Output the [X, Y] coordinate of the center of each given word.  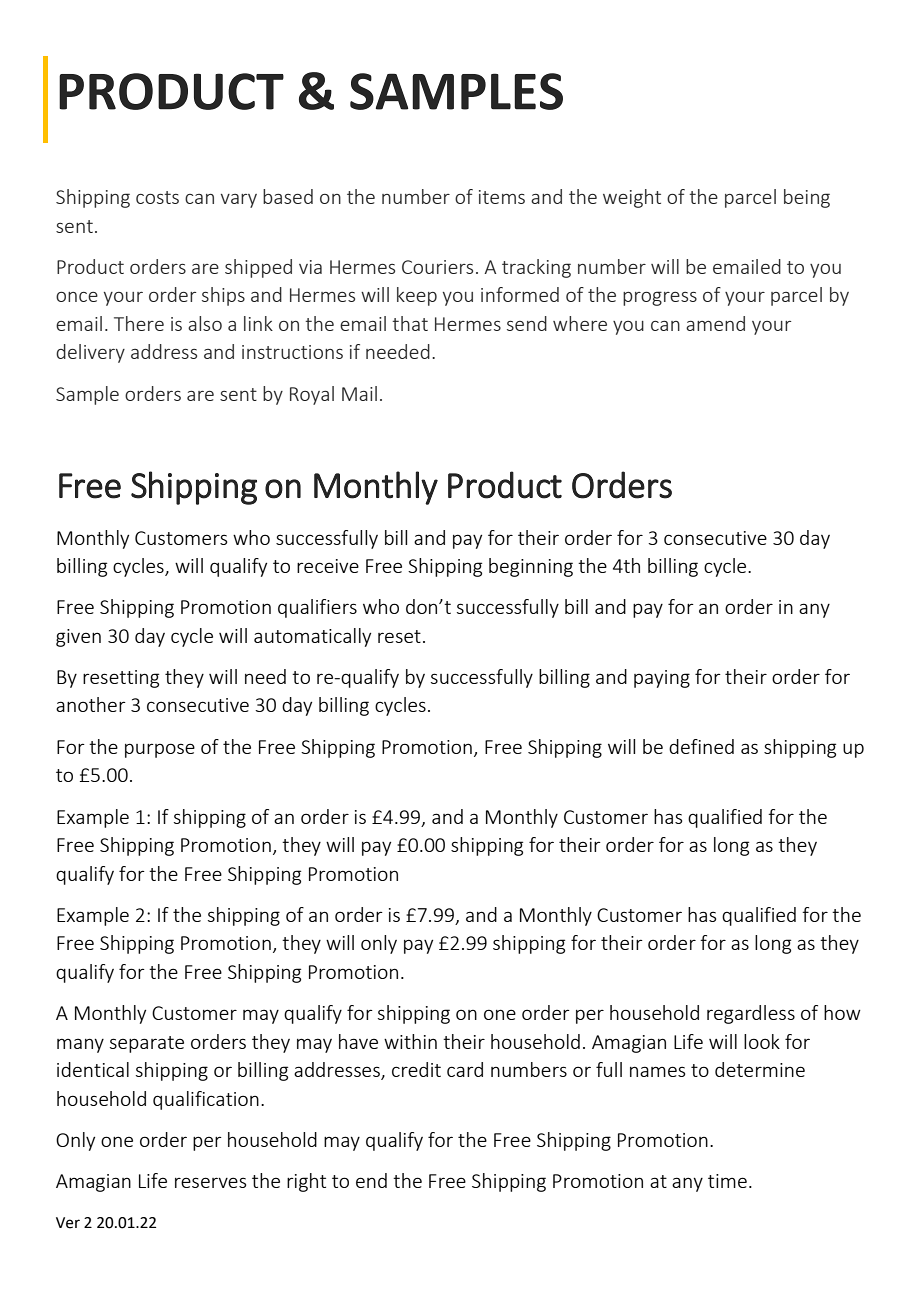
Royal [312, 395]
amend [715, 323]
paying [662, 679]
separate [147, 1044]
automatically [312, 637]
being [807, 198]
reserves [210, 1182]
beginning [531, 567]
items [502, 197]
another [91, 704]
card [465, 1069]
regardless [751, 1014]
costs [157, 197]
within [410, 1041]
